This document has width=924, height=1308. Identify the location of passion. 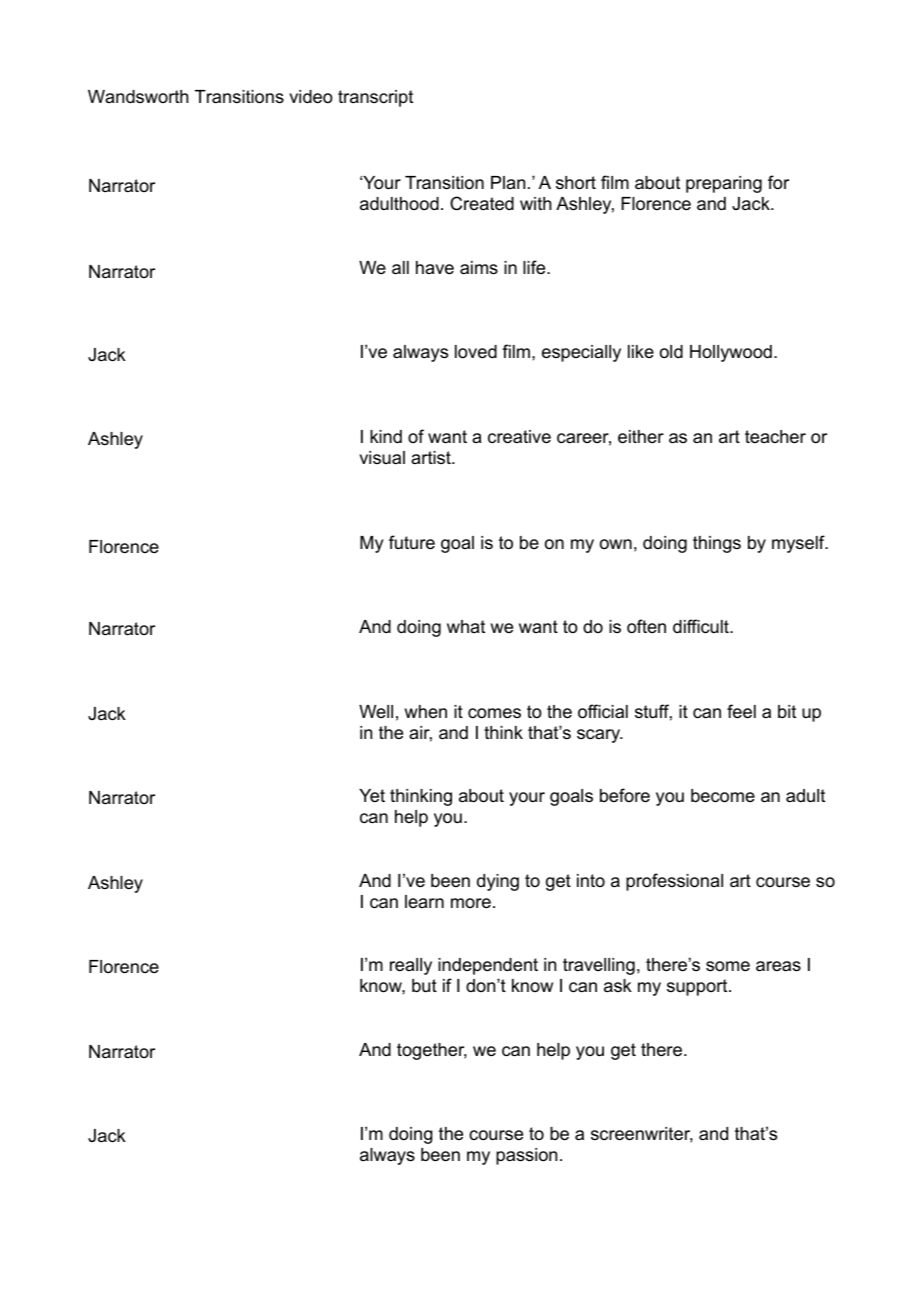
(526, 1156).
